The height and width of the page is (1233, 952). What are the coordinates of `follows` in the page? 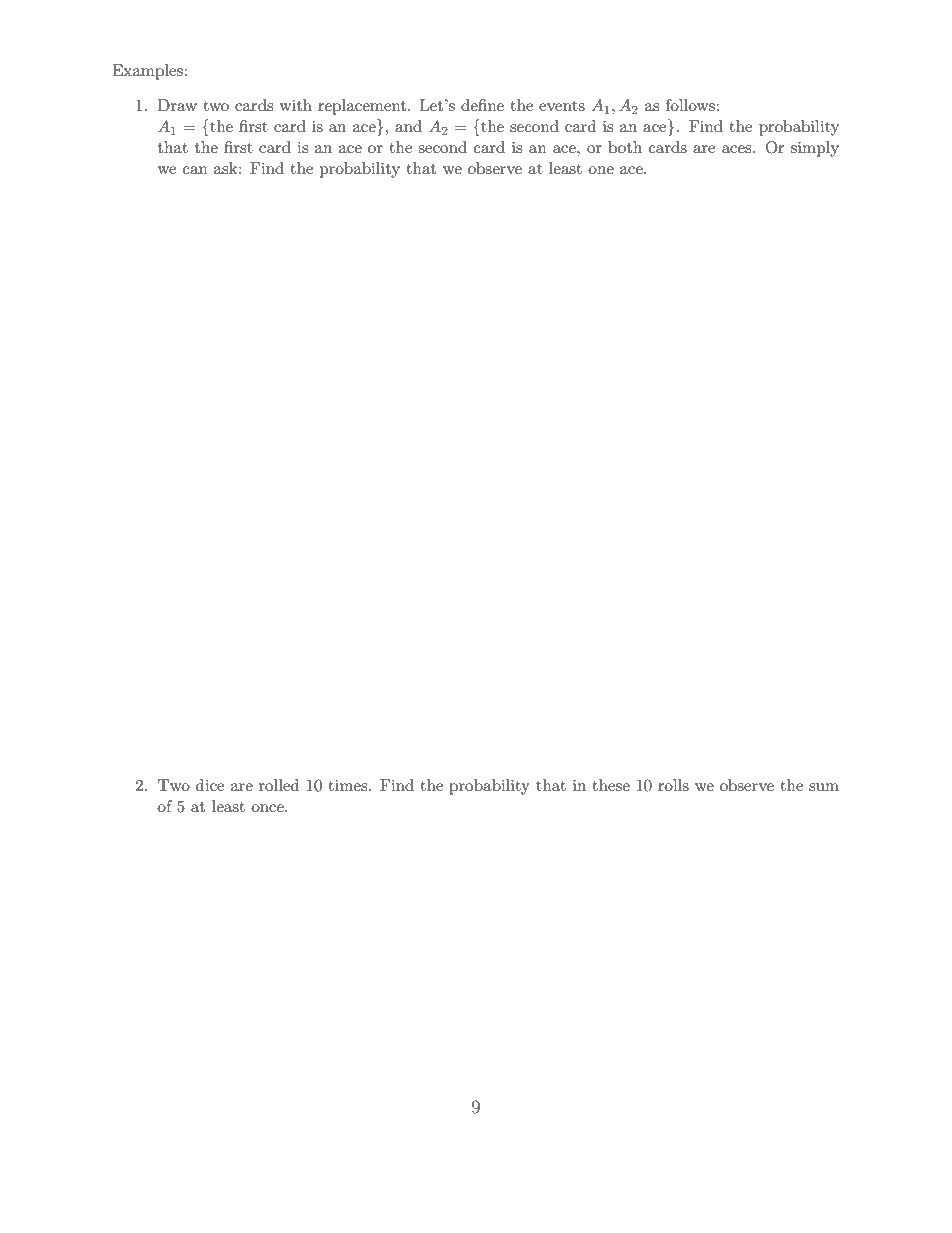 It's located at (691, 105).
